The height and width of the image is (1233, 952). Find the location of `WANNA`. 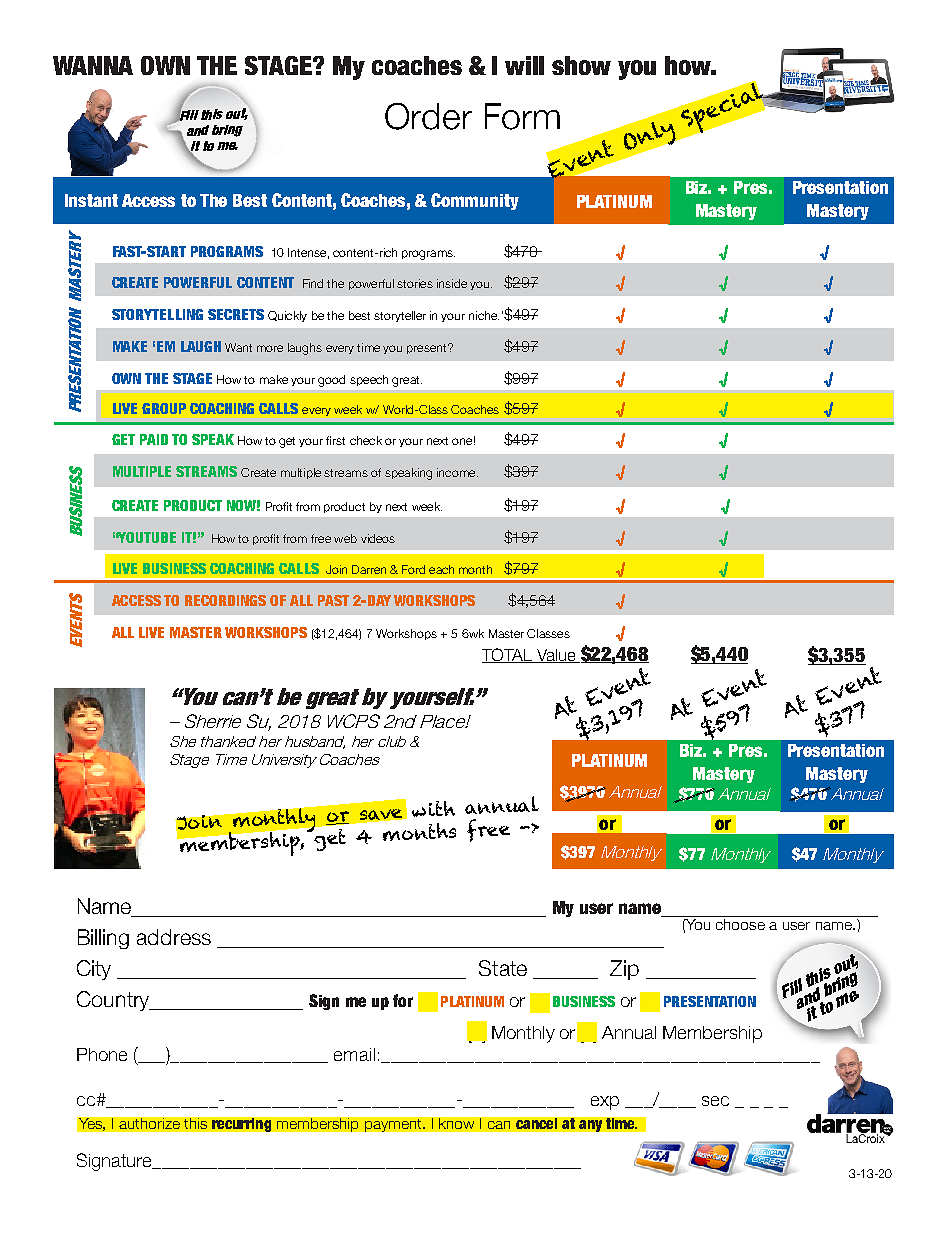

WANNA is located at coordinates (93, 65).
